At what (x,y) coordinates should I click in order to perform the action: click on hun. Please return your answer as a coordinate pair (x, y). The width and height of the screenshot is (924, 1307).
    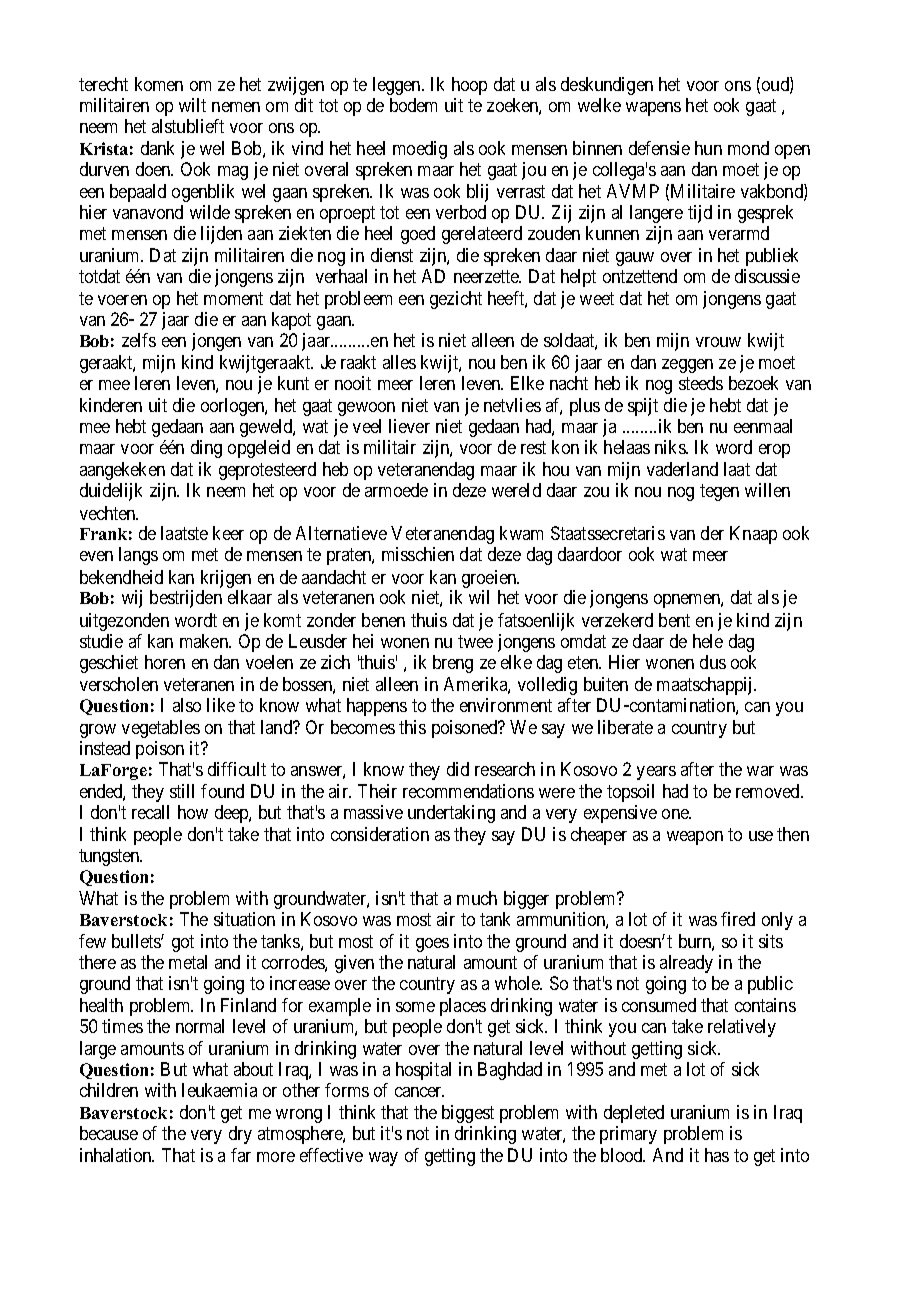
    Looking at the image, I should click on (708, 148).
